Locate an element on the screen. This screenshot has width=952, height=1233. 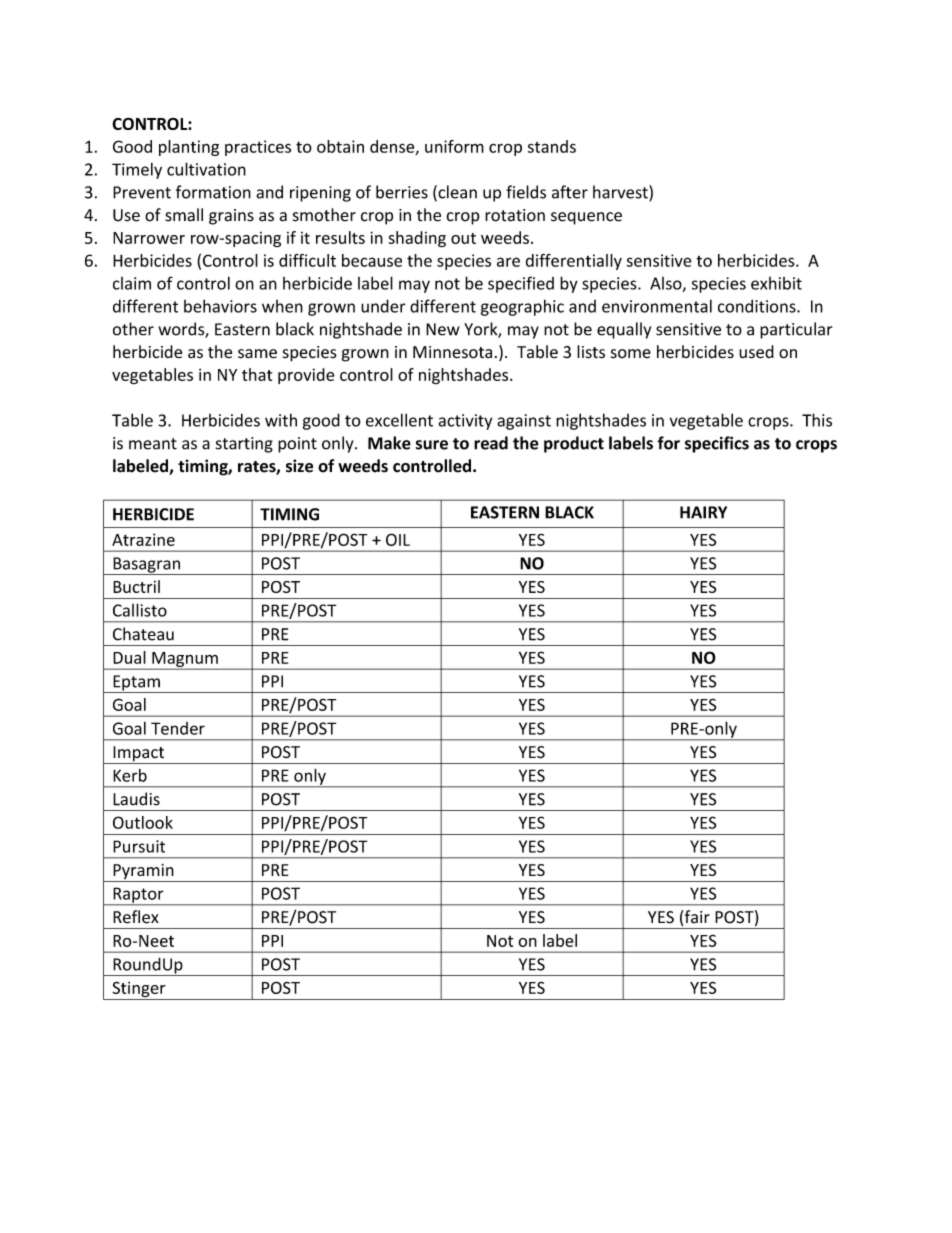
uniform is located at coordinates (454, 146).
